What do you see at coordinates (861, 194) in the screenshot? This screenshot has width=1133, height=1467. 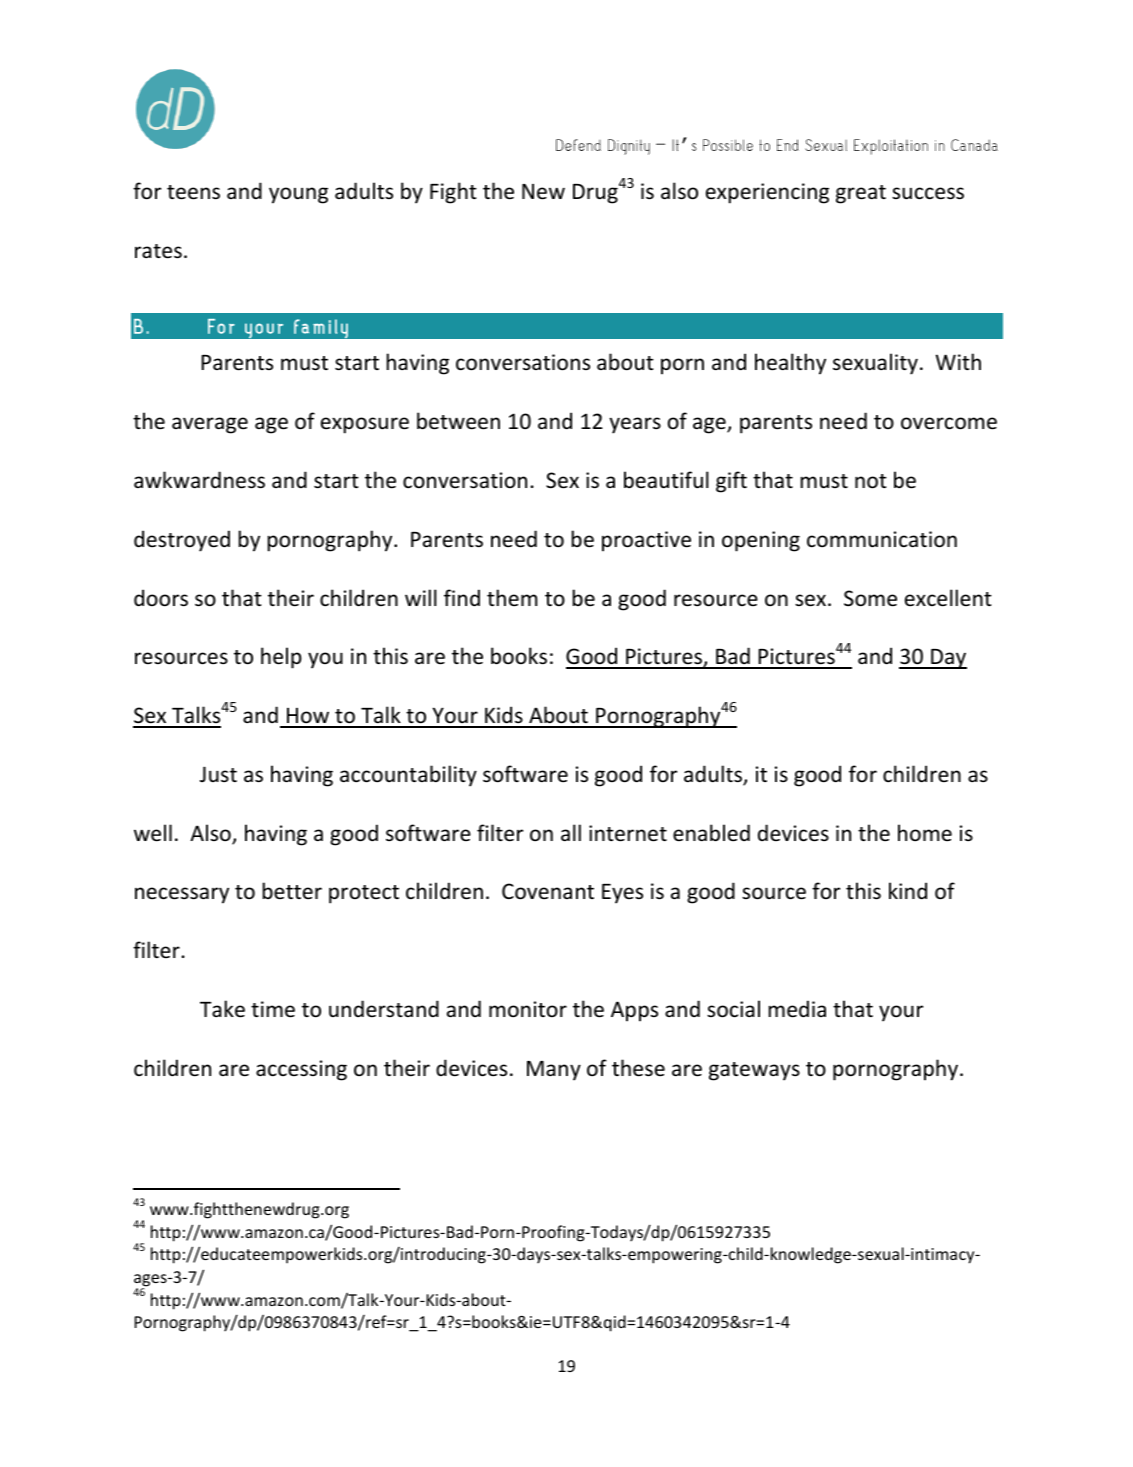 I see `great` at bounding box center [861, 194].
